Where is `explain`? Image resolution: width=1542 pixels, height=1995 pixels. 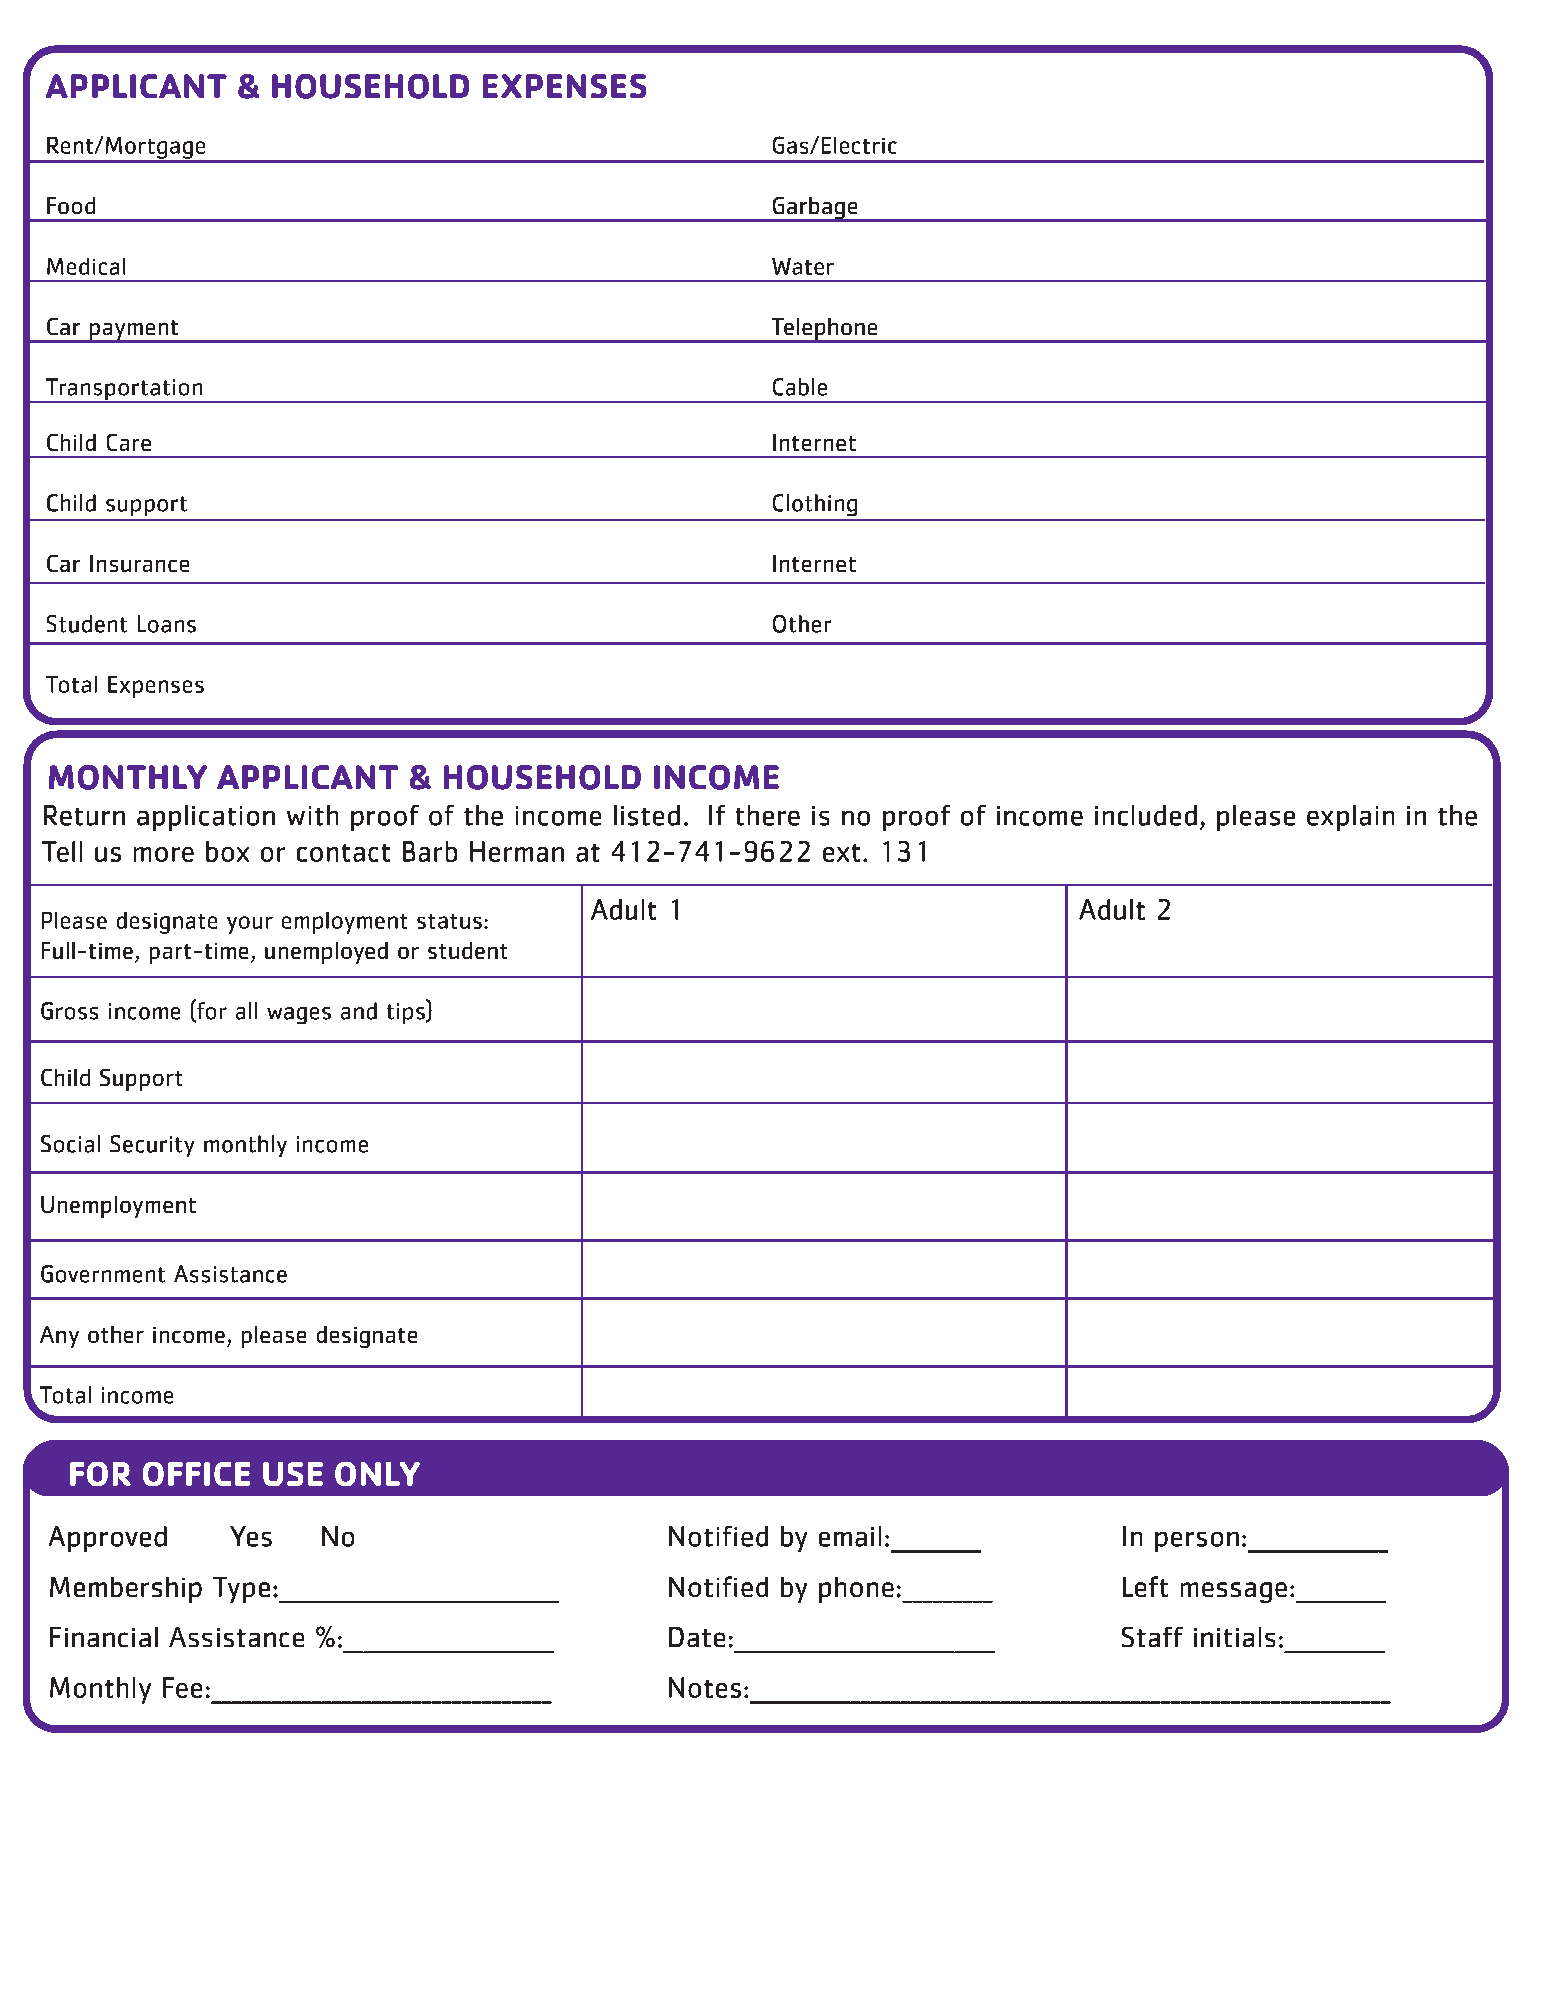 explain is located at coordinates (1350, 818).
